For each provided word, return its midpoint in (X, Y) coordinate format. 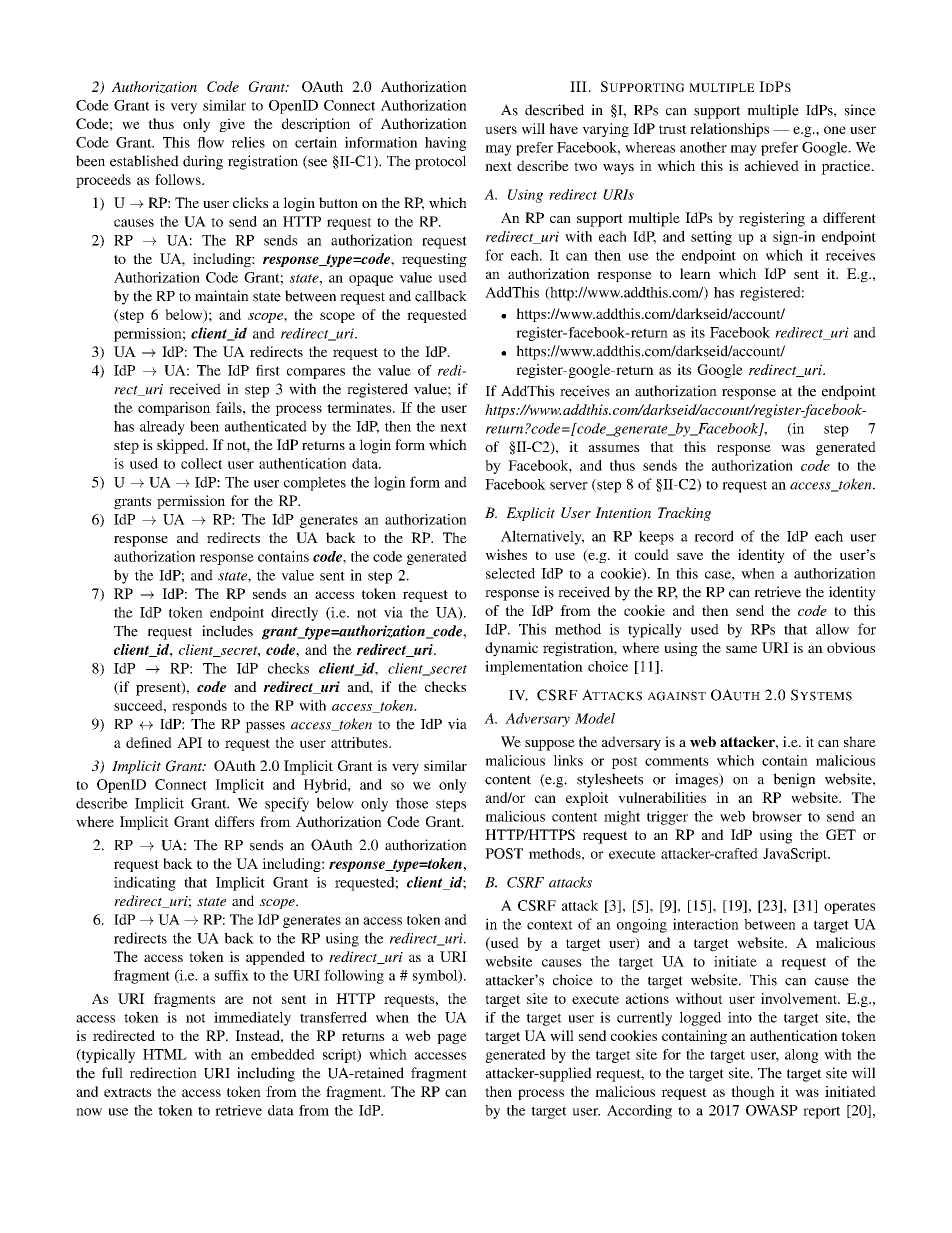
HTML (165, 1054)
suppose (550, 745)
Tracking (684, 514)
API (189, 742)
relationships (729, 130)
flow (210, 142)
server (569, 486)
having (446, 144)
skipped (182, 446)
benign (794, 780)
